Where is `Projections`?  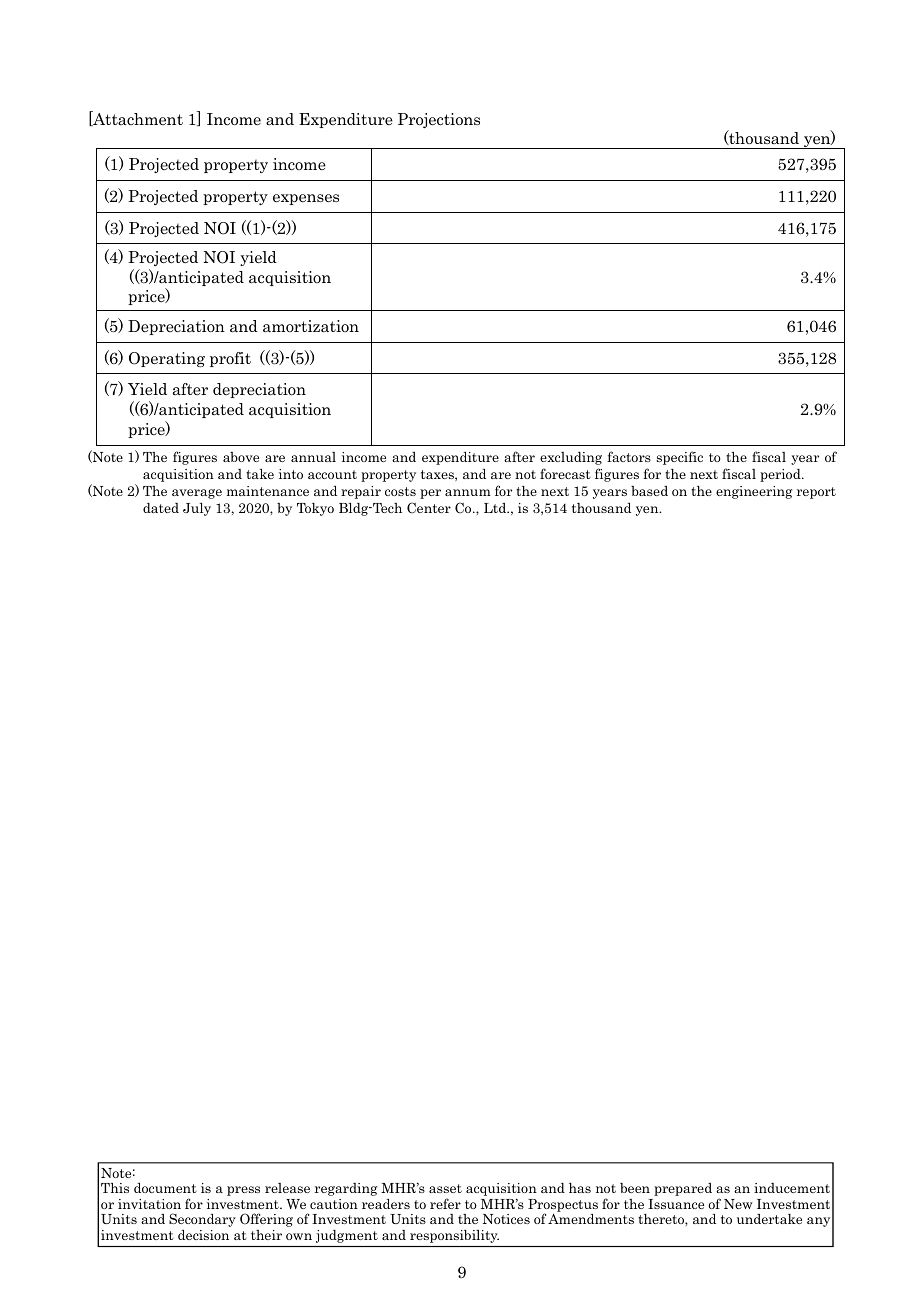 Projections is located at coordinates (439, 120).
